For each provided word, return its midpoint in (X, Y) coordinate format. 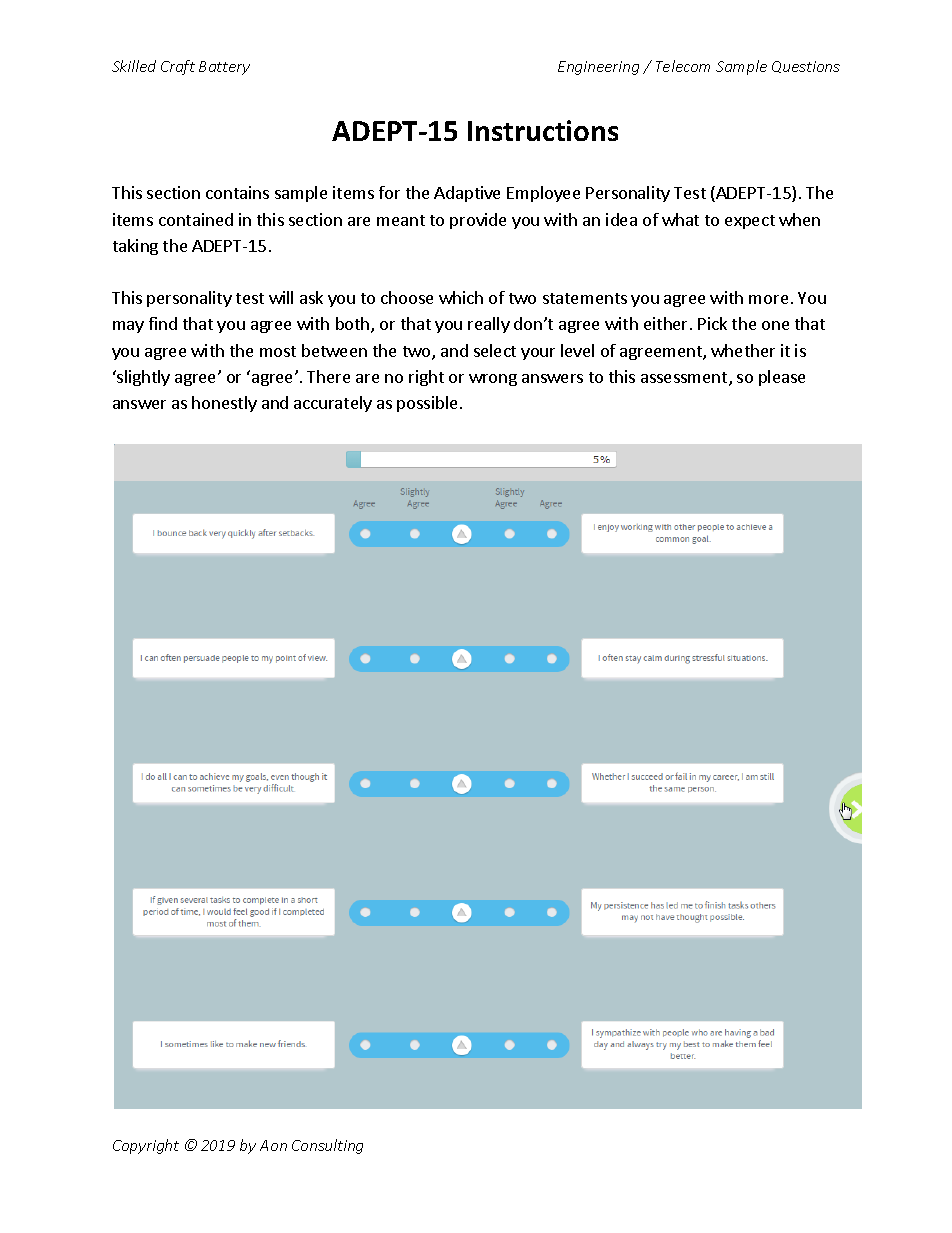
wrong (493, 380)
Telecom (683, 66)
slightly (142, 378)
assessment (685, 379)
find (163, 323)
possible (427, 404)
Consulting (327, 1146)
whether (743, 350)
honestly (224, 404)
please (782, 378)
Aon (273, 1145)
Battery (224, 68)
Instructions (543, 130)
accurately (333, 404)
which (461, 297)
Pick (712, 323)
